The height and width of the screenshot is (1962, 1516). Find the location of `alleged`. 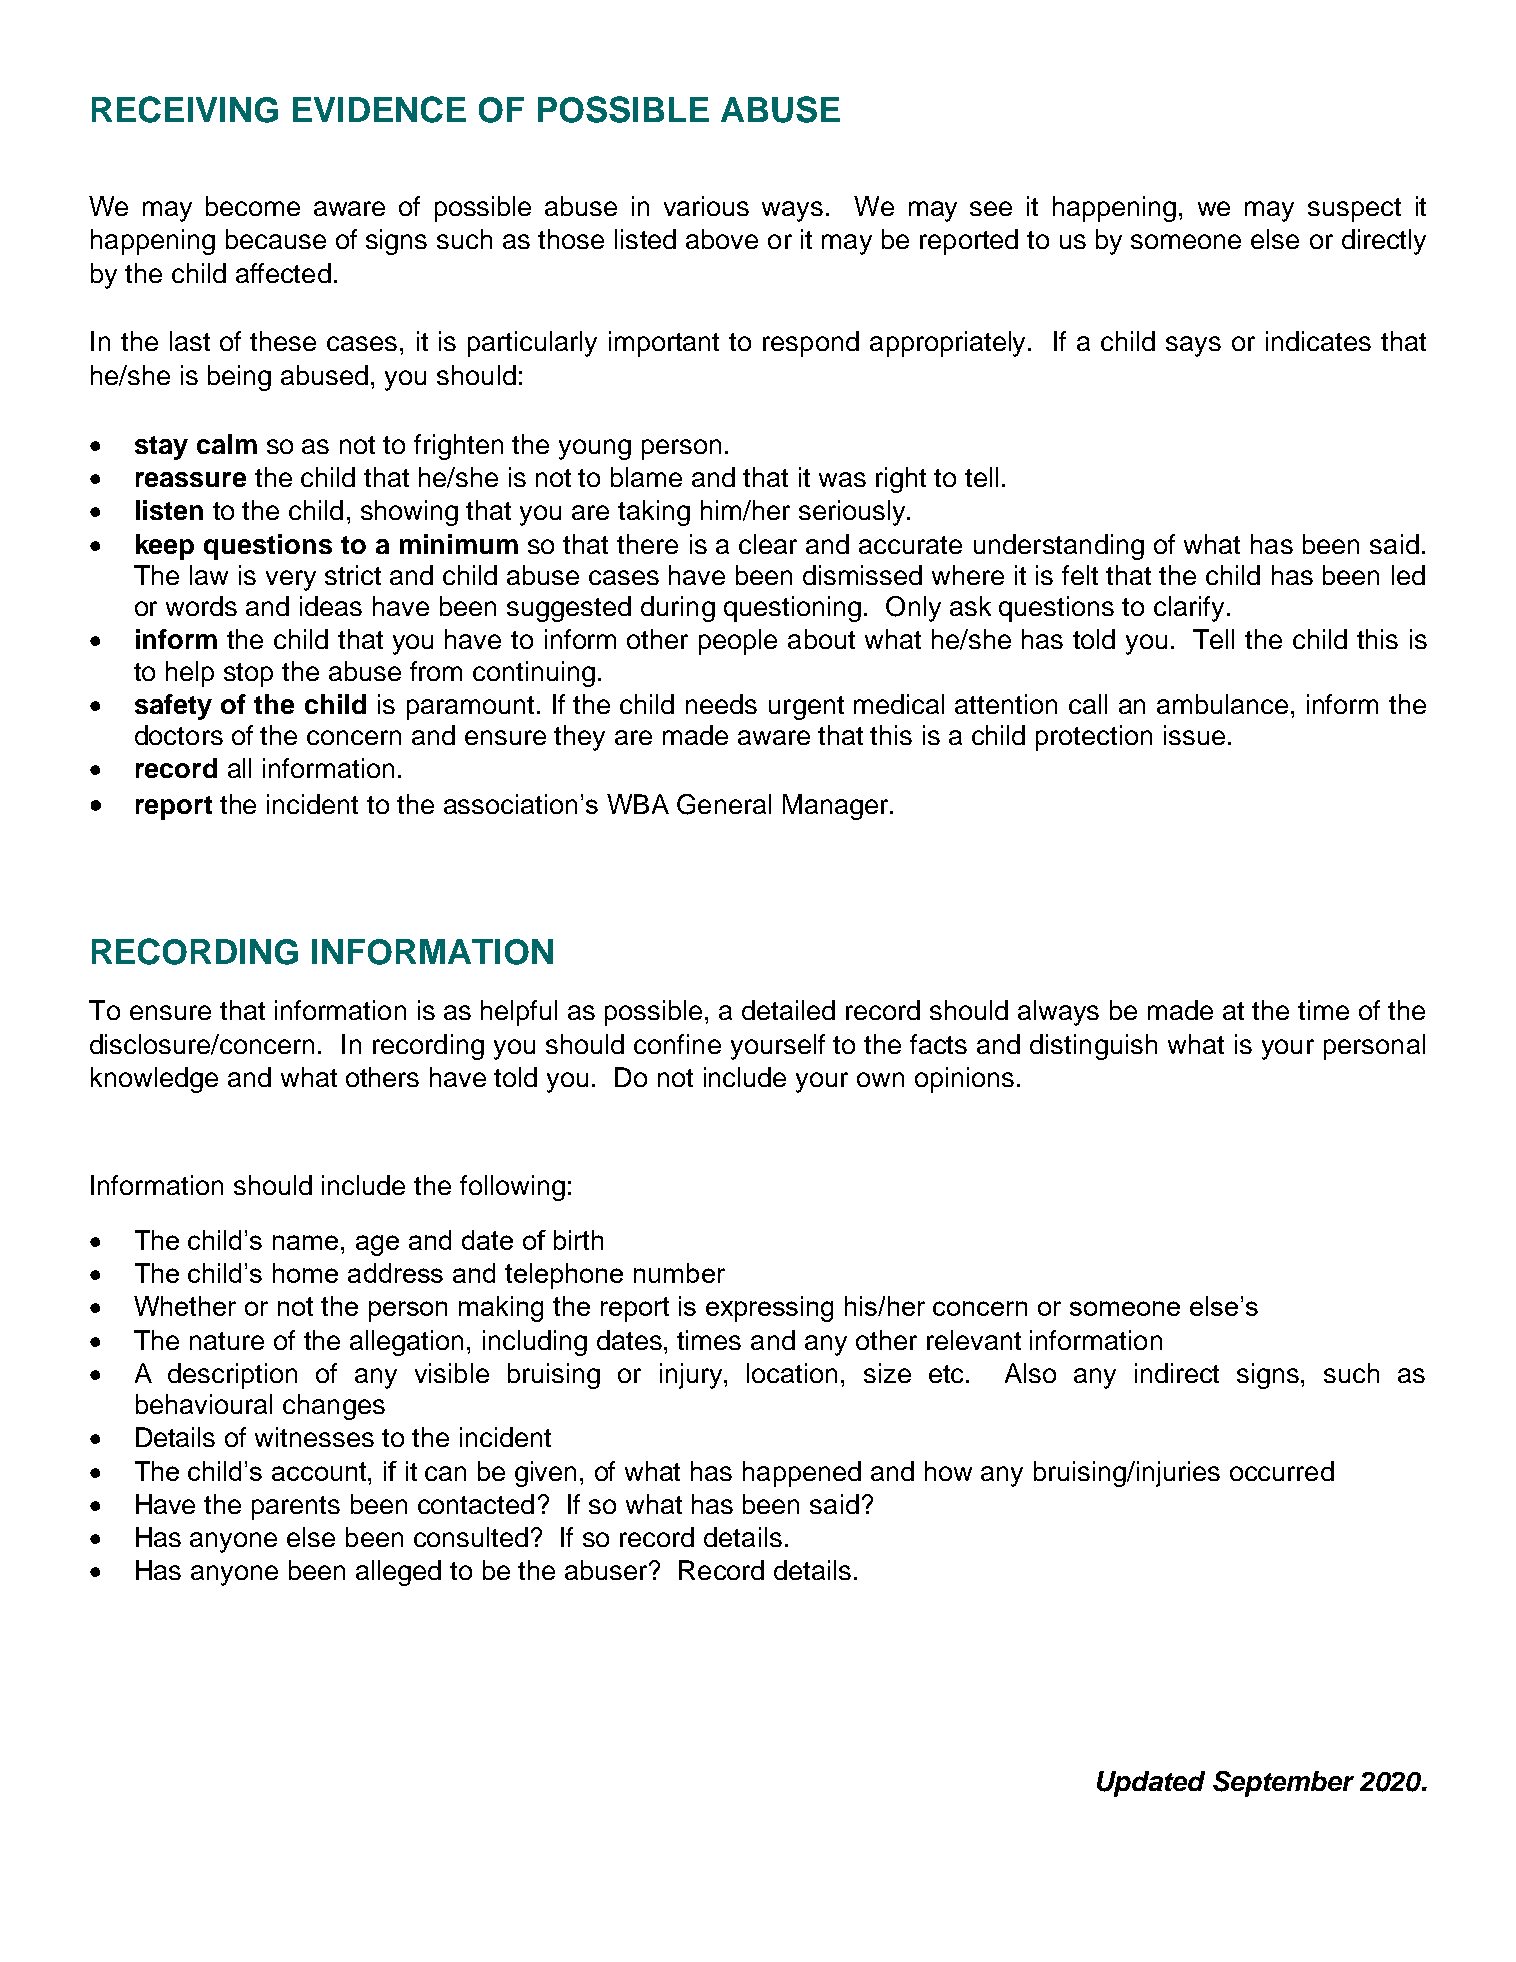

alleged is located at coordinates (398, 1573).
